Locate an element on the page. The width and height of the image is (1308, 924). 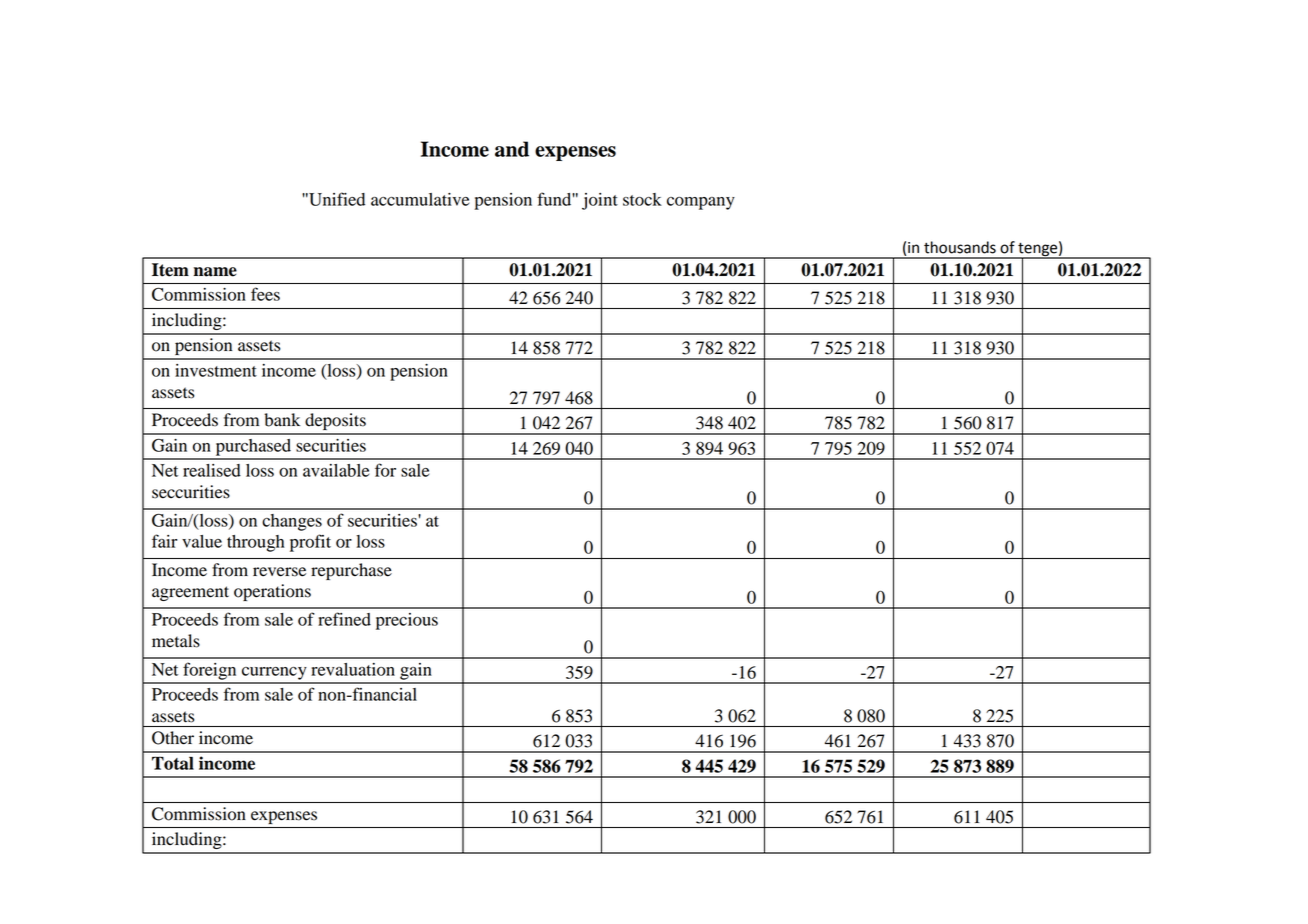
revaluation is located at coordinates (353, 669).
